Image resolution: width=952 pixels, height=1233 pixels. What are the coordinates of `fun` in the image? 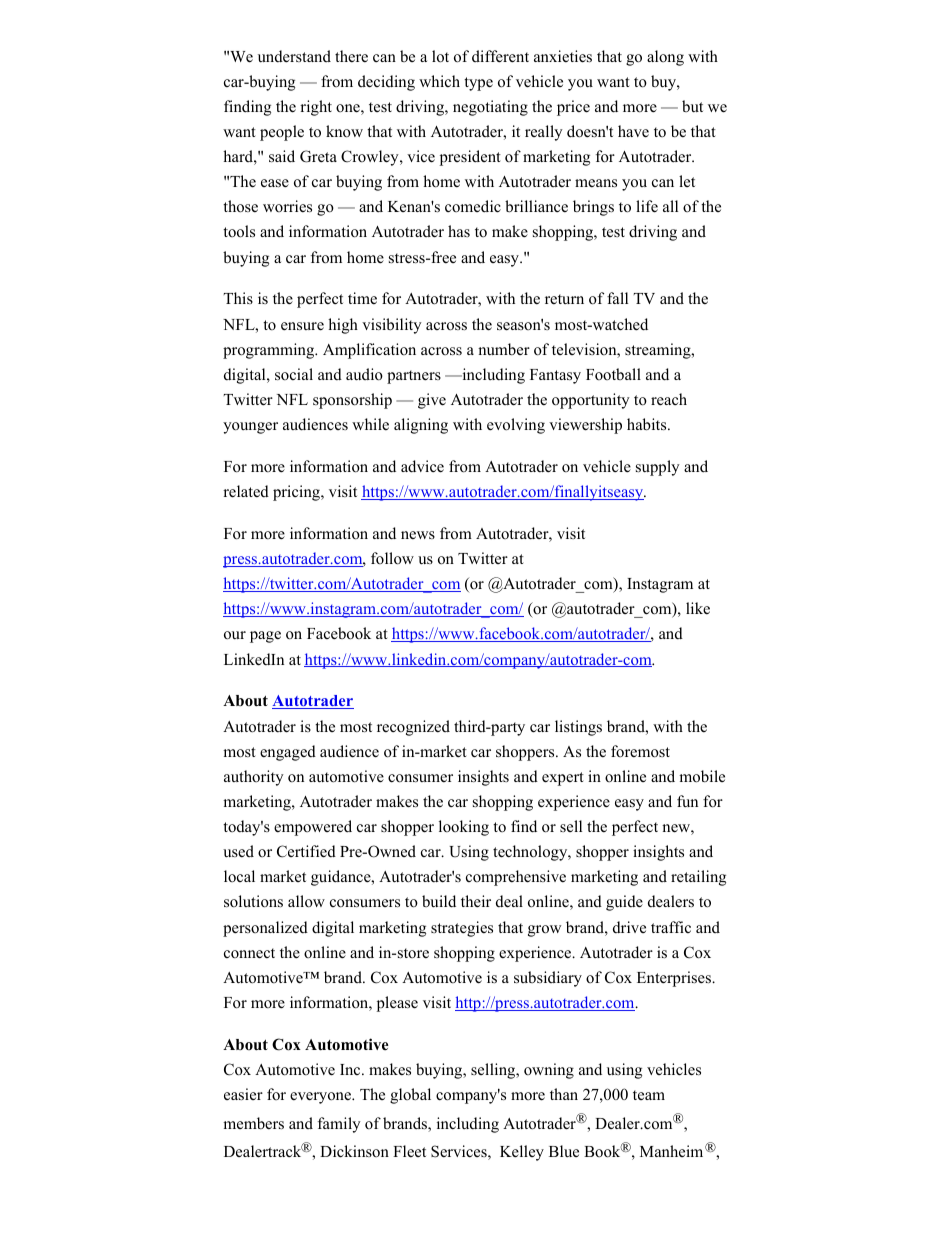 It's located at (687, 801).
